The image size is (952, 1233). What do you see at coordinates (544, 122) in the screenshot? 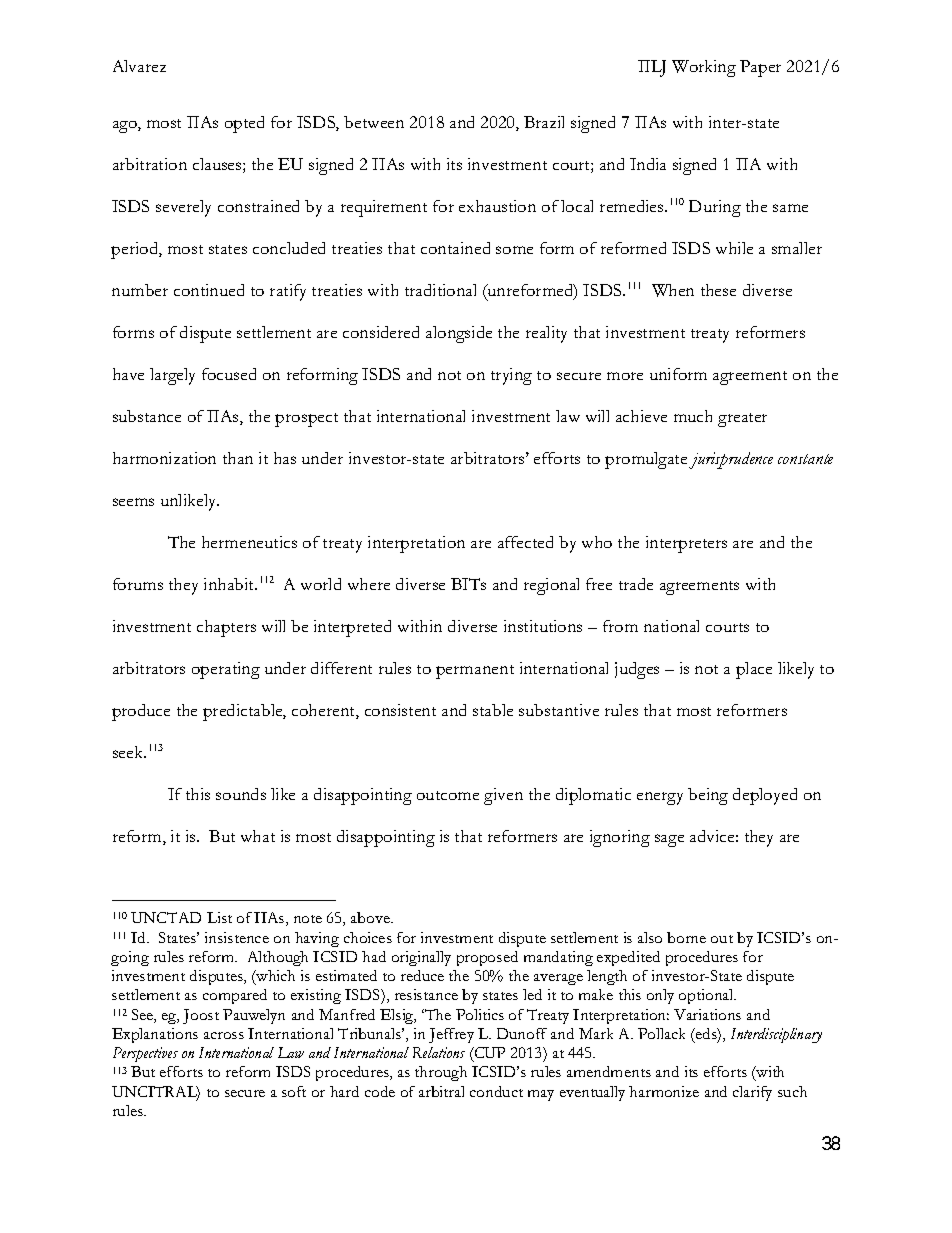
I see `Brazil` at bounding box center [544, 122].
